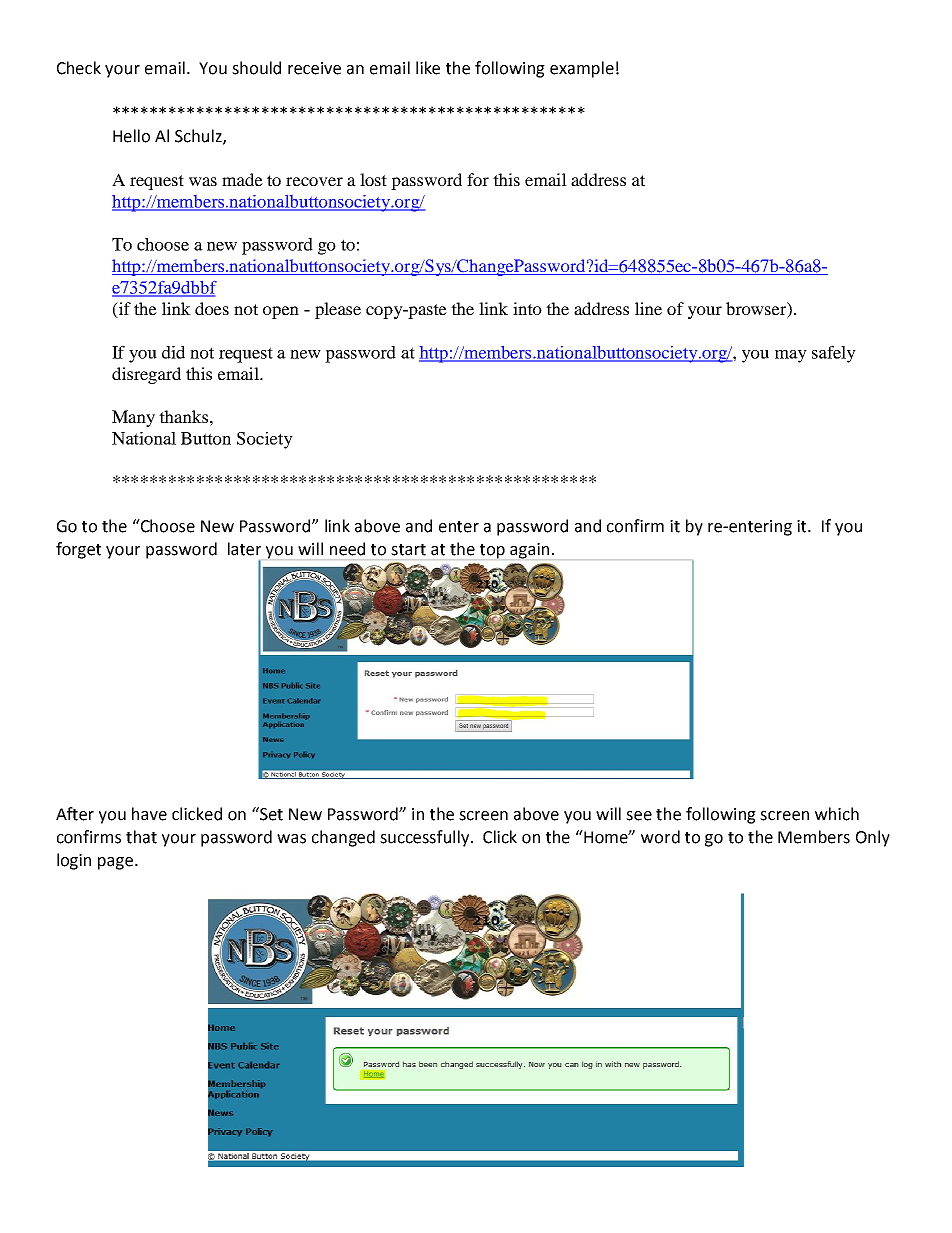 The image size is (952, 1233). What do you see at coordinates (131, 136) in the image?
I see `Hello` at bounding box center [131, 136].
